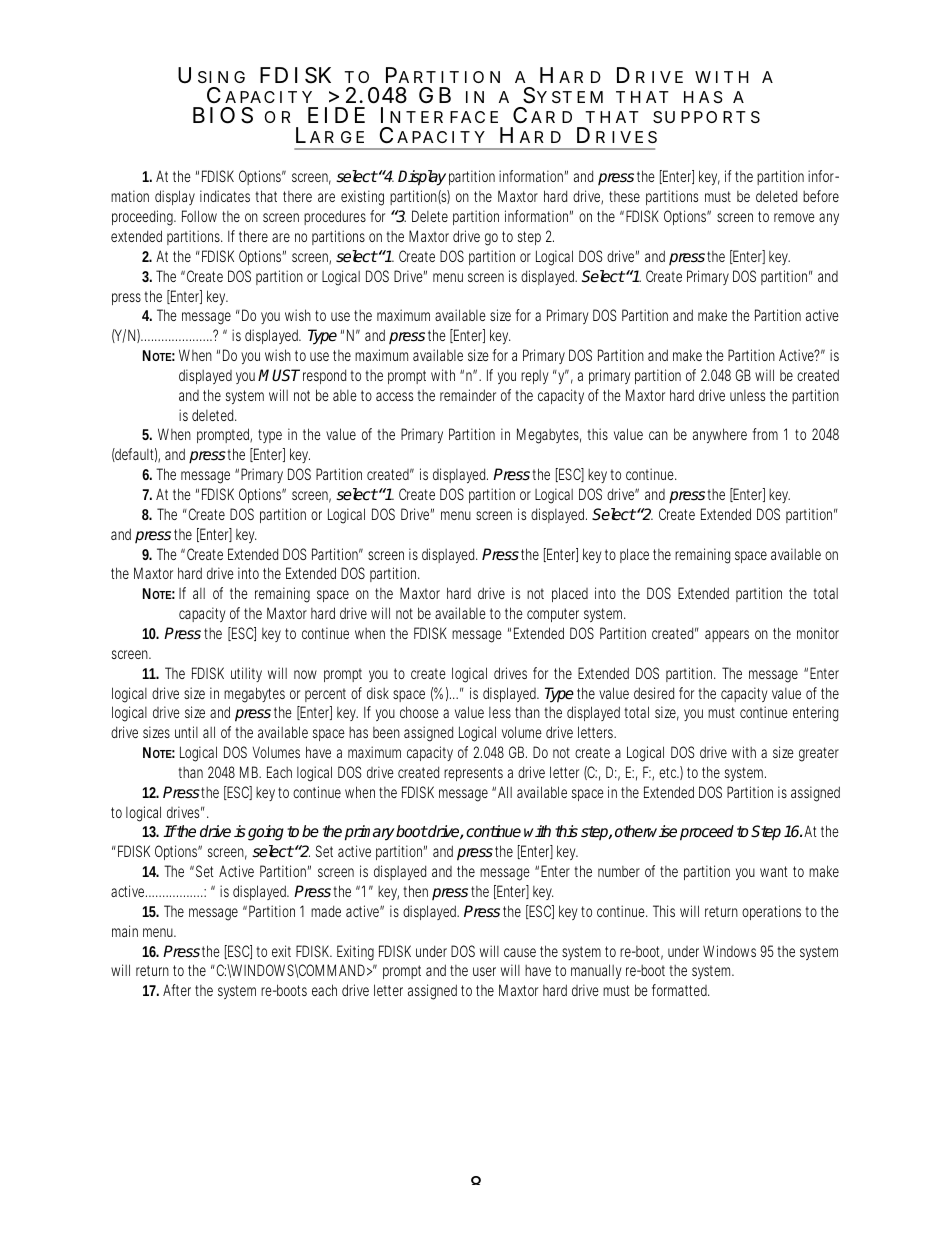  Describe the element at coordinates (484, 971) in the image. I see `user` at that location.
